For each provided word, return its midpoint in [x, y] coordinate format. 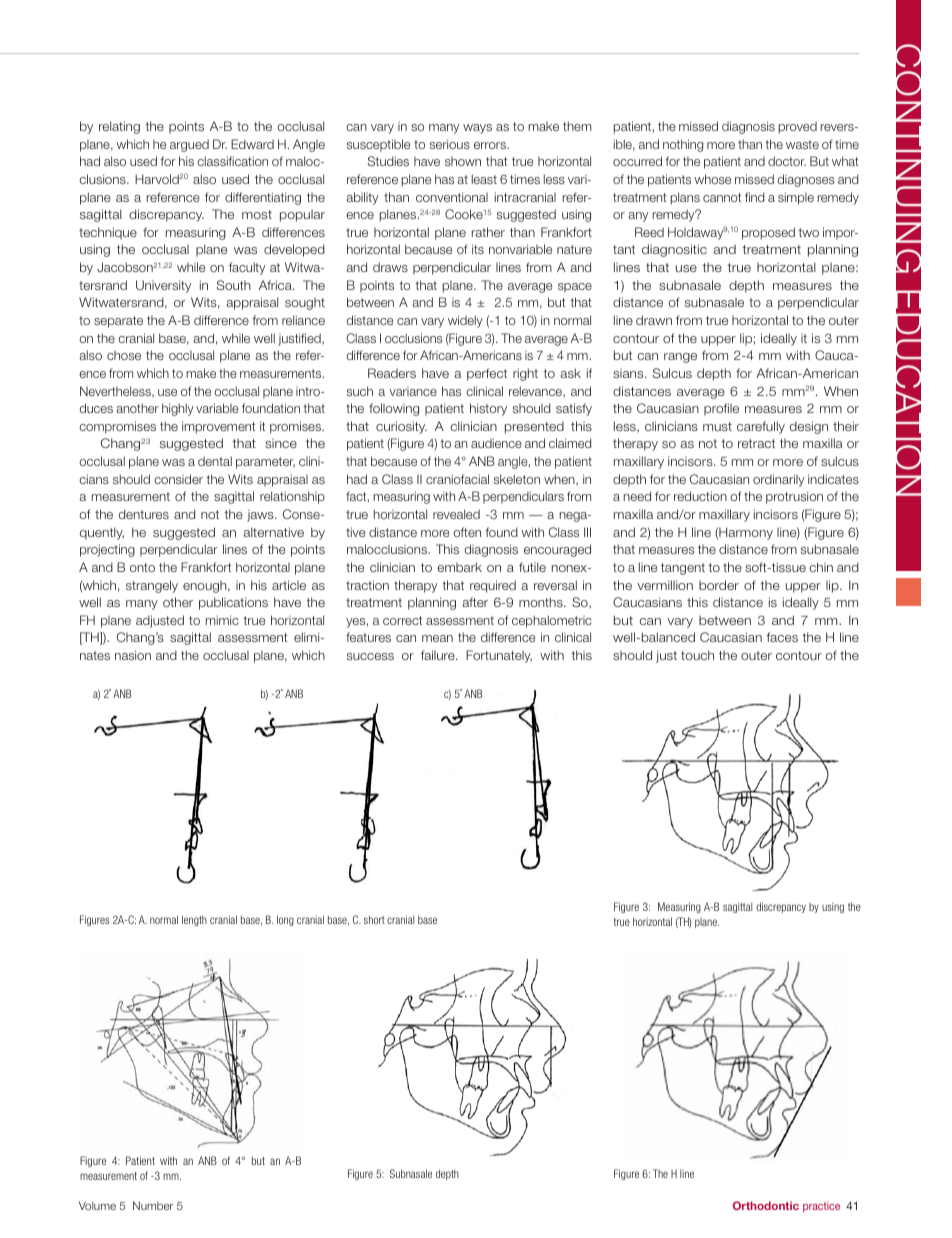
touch [697, 655]
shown [463, 161]
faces [782, 637]
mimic [222, 620]
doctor [787, 161]
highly [178, 409]
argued [189, 145]
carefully [761, 427]
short [374, 919]
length [194, 920]
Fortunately [499, 656]
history [488, 409]
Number [153, 1205]
